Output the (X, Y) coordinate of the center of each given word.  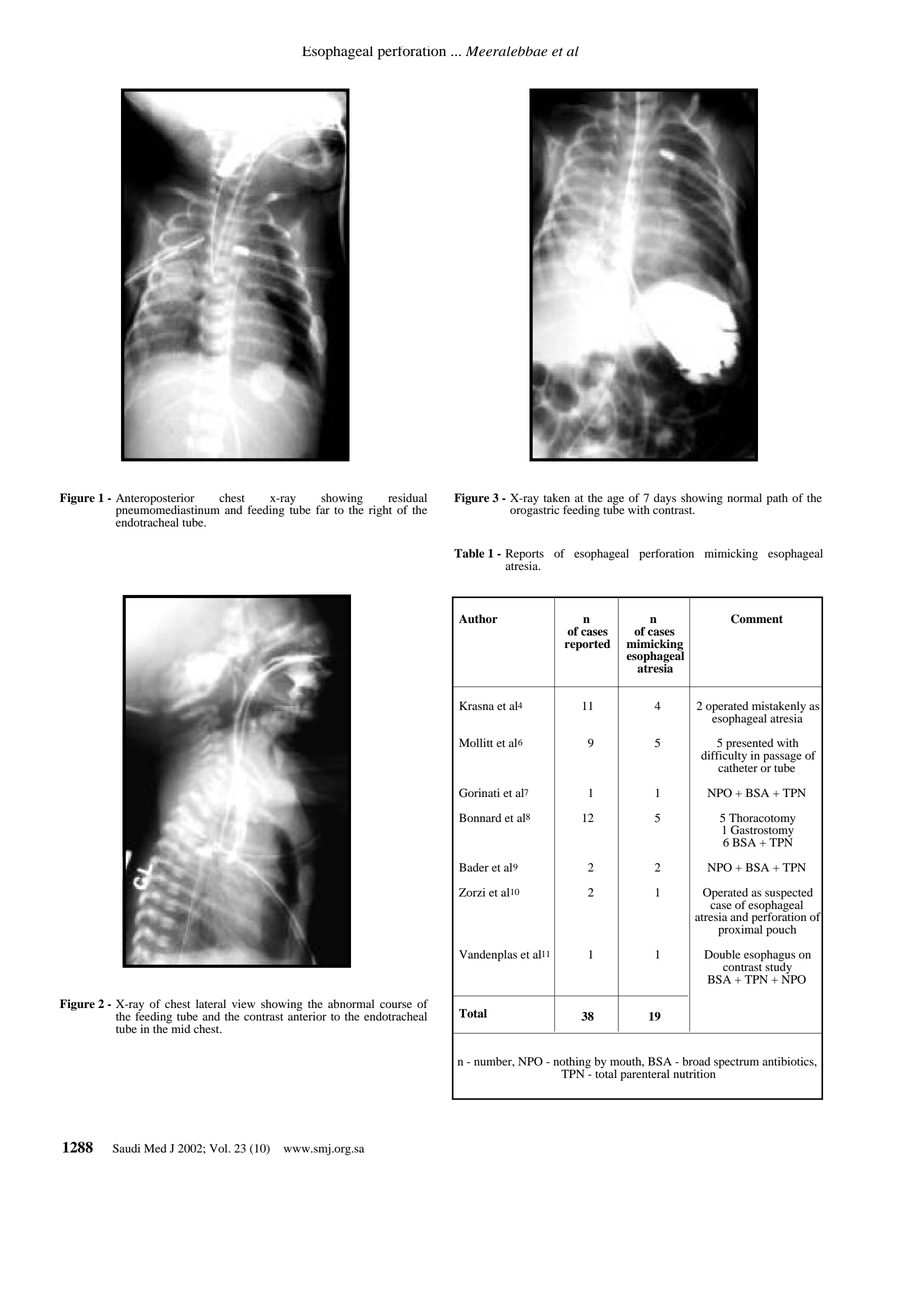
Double (722, 954)
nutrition (694, 1073)
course (396, 1005)
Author (478, 619)
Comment (757, 619)
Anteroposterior (156, 500)
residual (407, 498)
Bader (474, 867)
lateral (211, 1003)
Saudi (126, 1148)
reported (587, 645)
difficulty (724, 757)
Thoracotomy (762, 820)
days (665, 499)
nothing (572, 1064)
